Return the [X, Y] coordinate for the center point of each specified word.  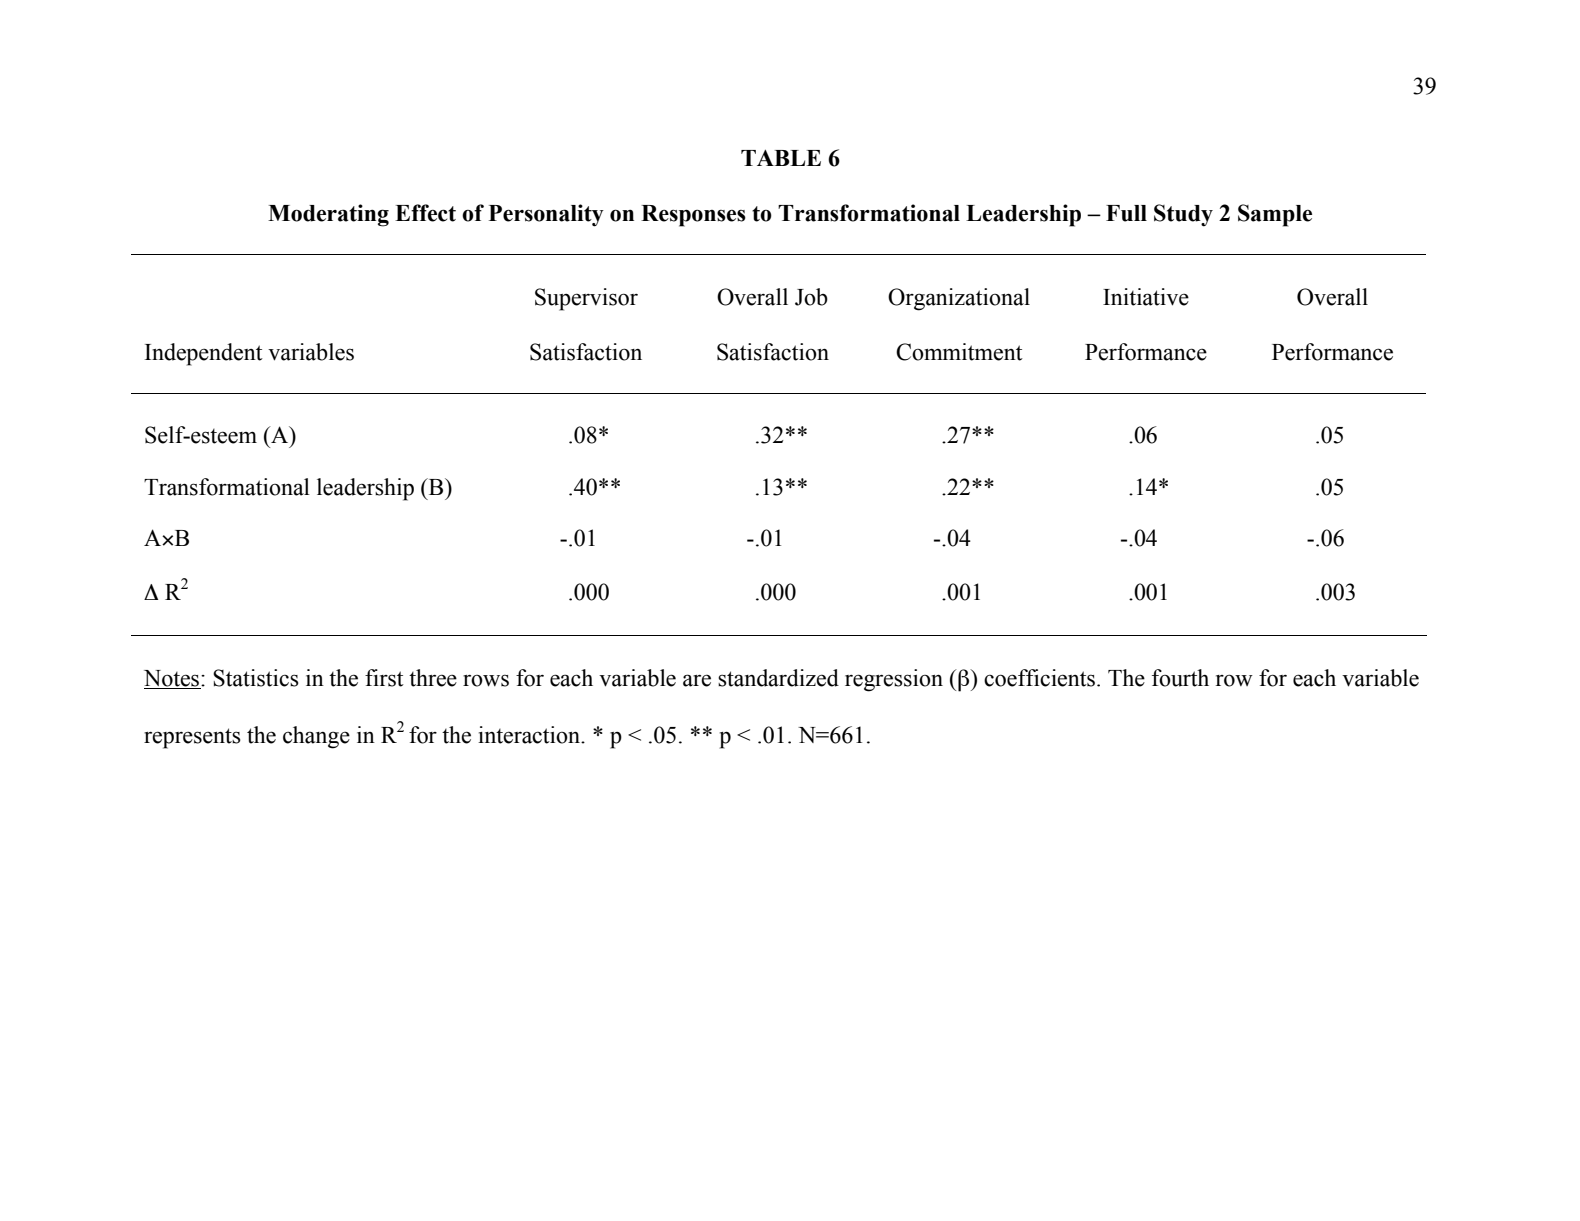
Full [1126, 213]
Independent [204, 354]
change [316, 737]
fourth [1180, 678]
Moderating [328, 215]
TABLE [781, 158]
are [697, 680]
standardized [778, 678]
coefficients [1041, 678]
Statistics [256, 678]
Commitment [959, 352]
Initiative [1146, 297]
